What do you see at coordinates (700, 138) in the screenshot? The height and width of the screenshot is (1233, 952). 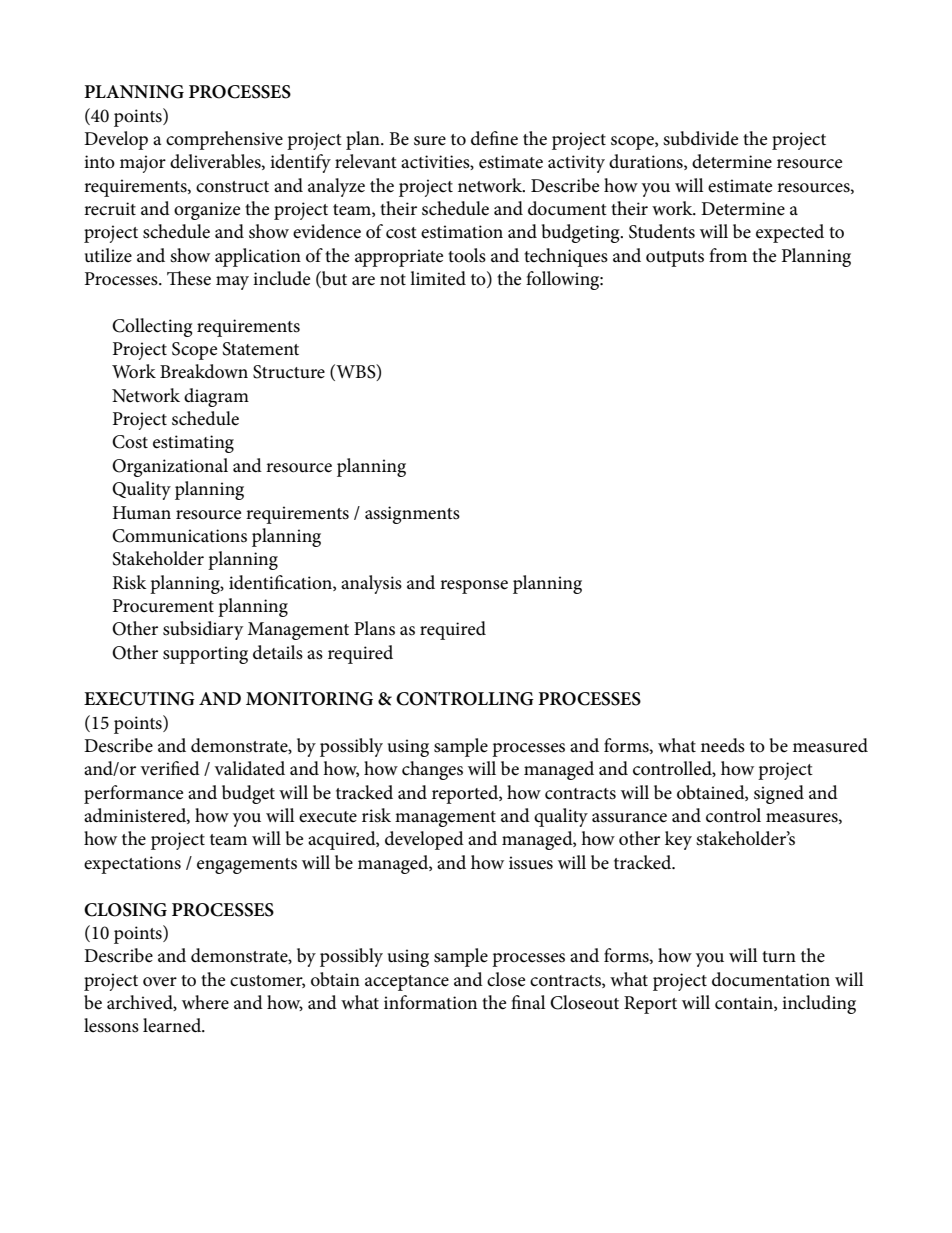 I see `subdivide` at bounding box center [700, 138].
